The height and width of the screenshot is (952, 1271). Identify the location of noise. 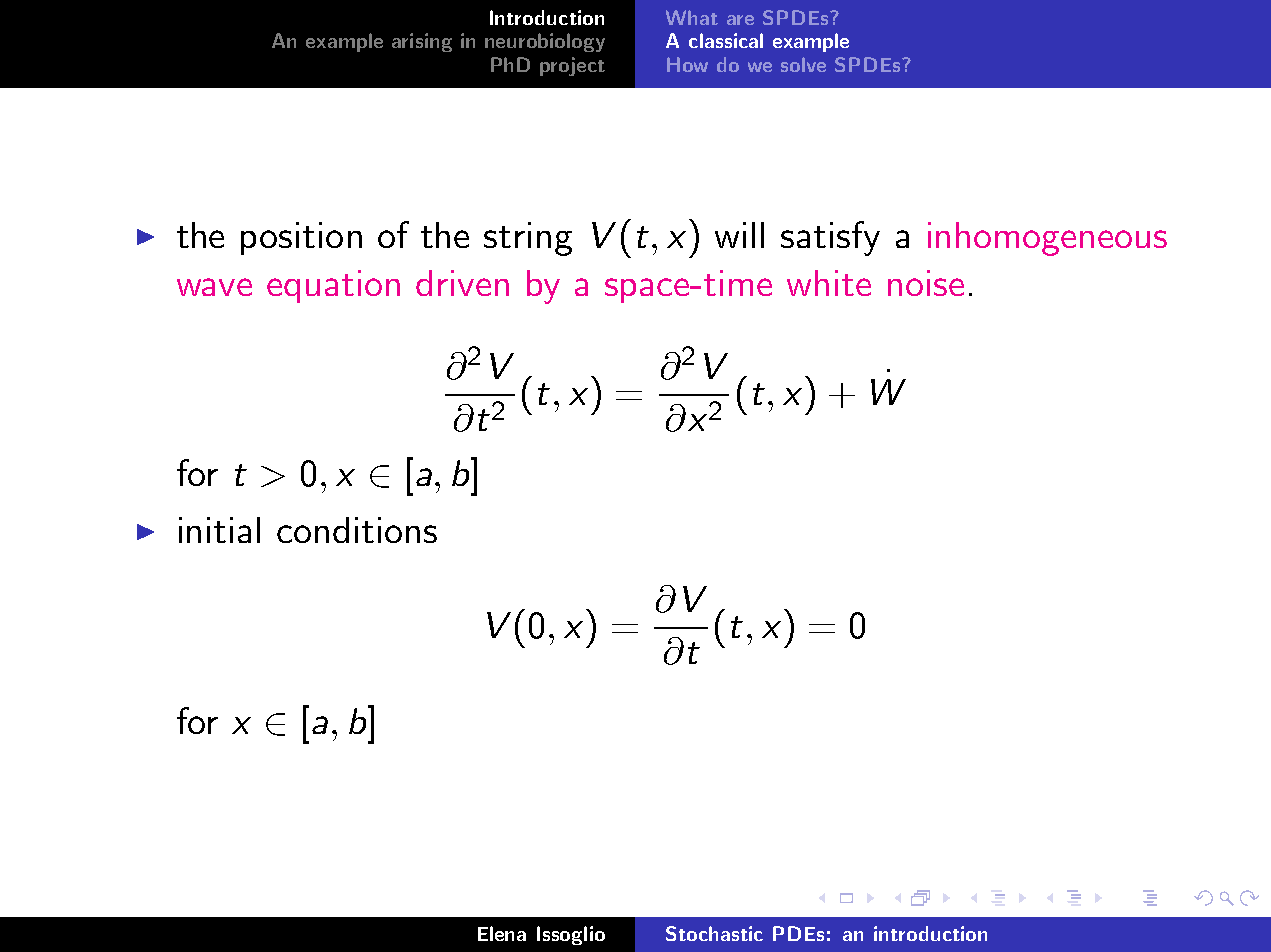
(926, 283).
